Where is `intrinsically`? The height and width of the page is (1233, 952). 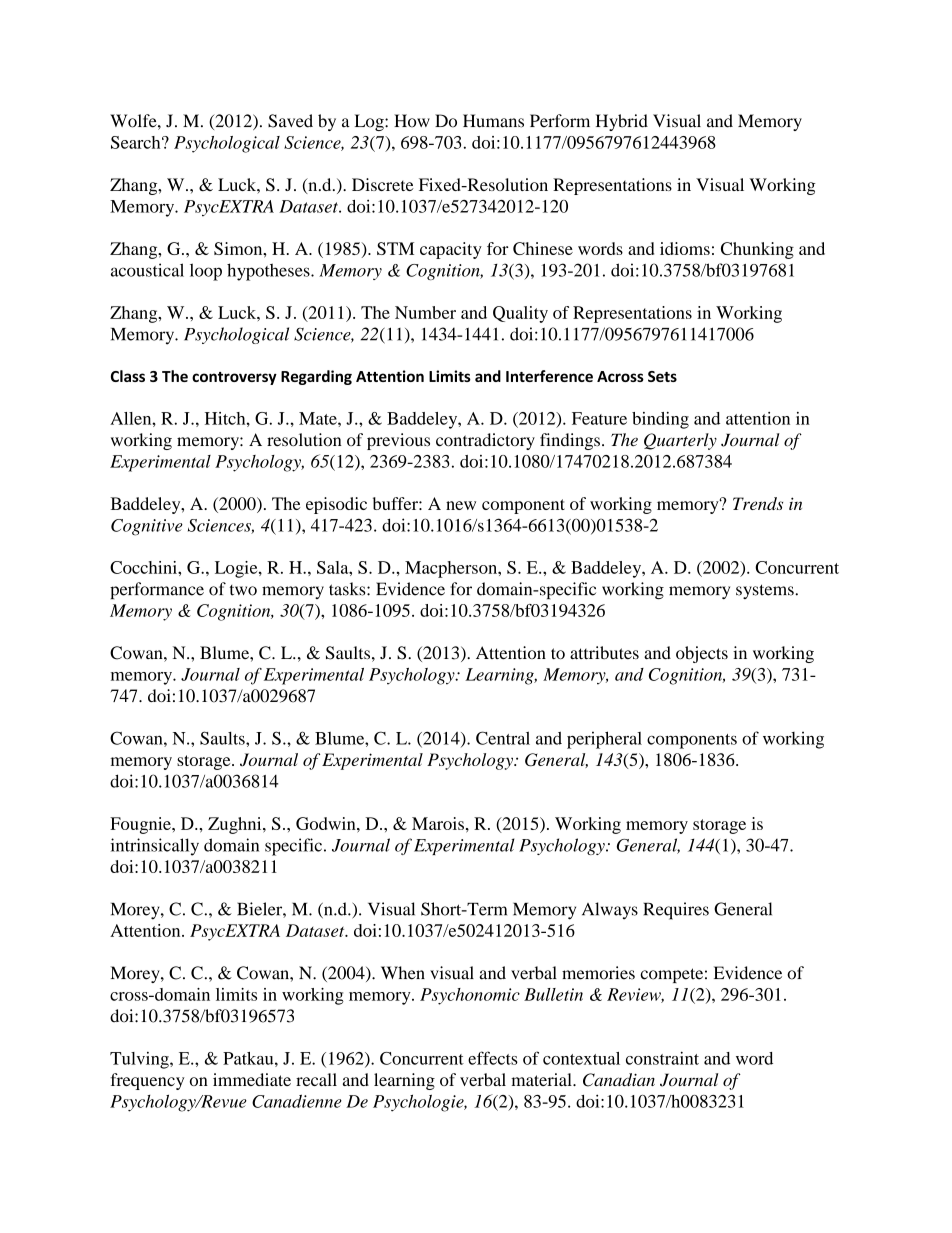 intrinsically is located at coordinates (155, 847).
